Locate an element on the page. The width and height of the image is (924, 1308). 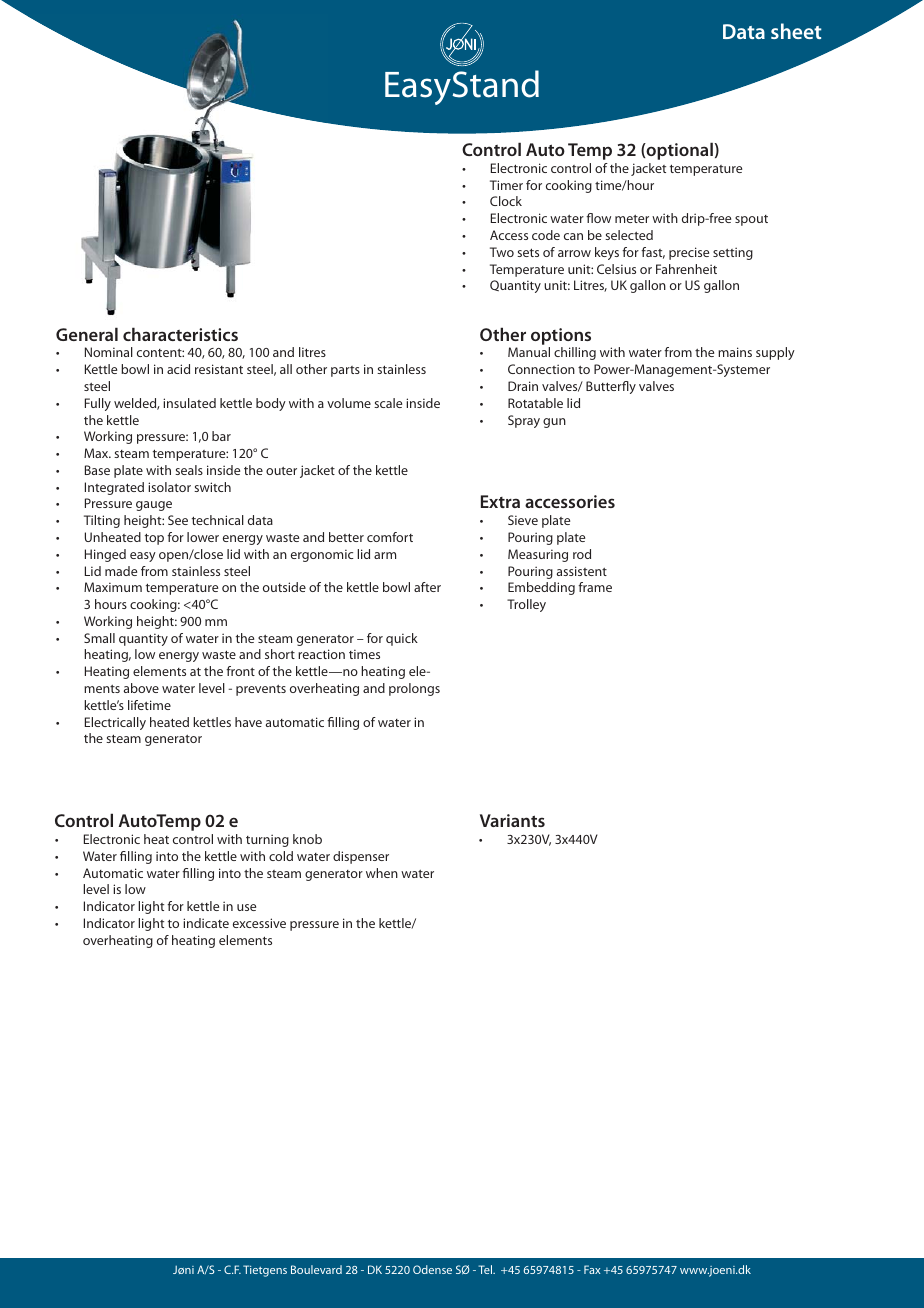
quick is located at coordinates (402, 639).
